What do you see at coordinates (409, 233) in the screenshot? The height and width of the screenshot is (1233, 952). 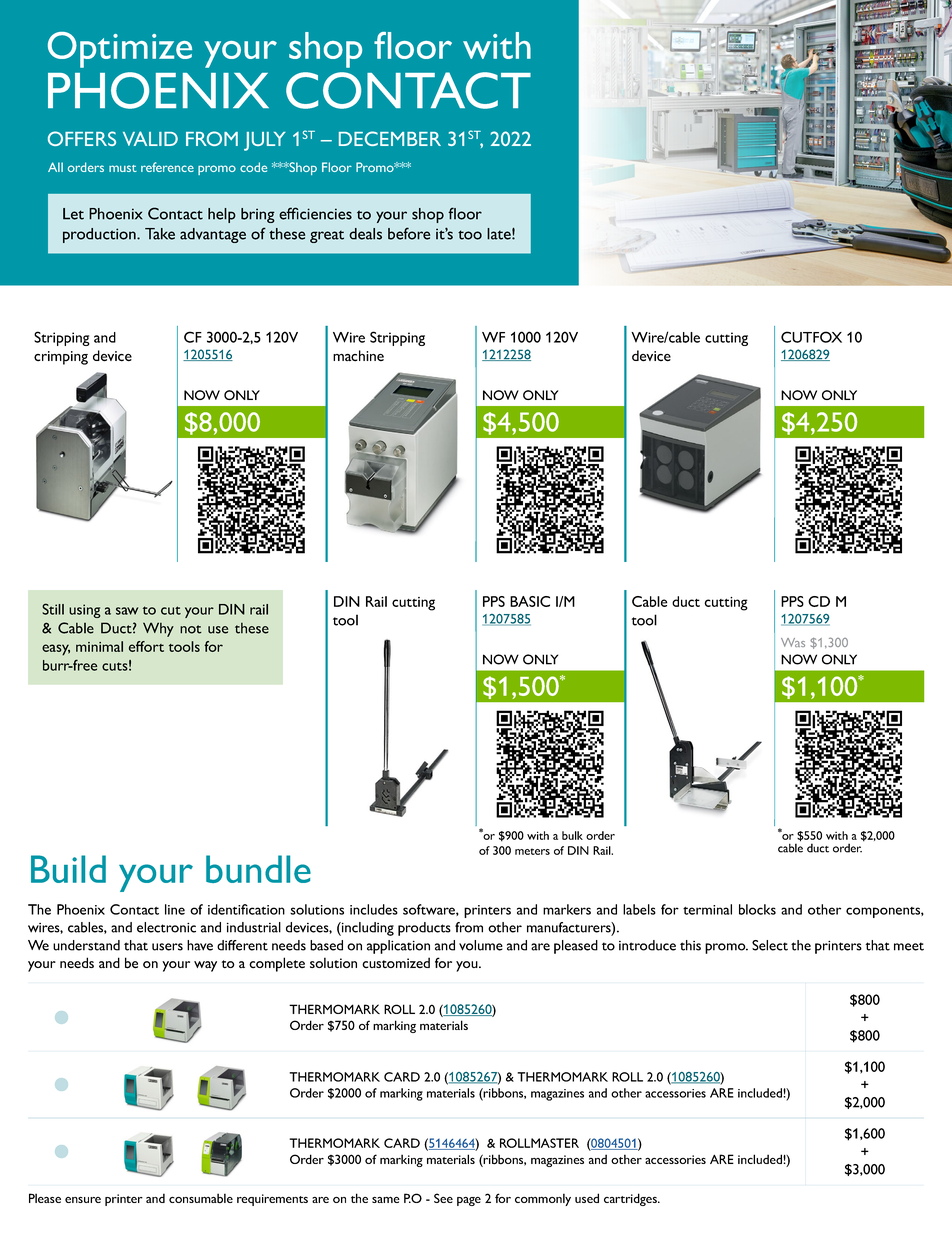 I see `before` at bounding box center [409, 233].
